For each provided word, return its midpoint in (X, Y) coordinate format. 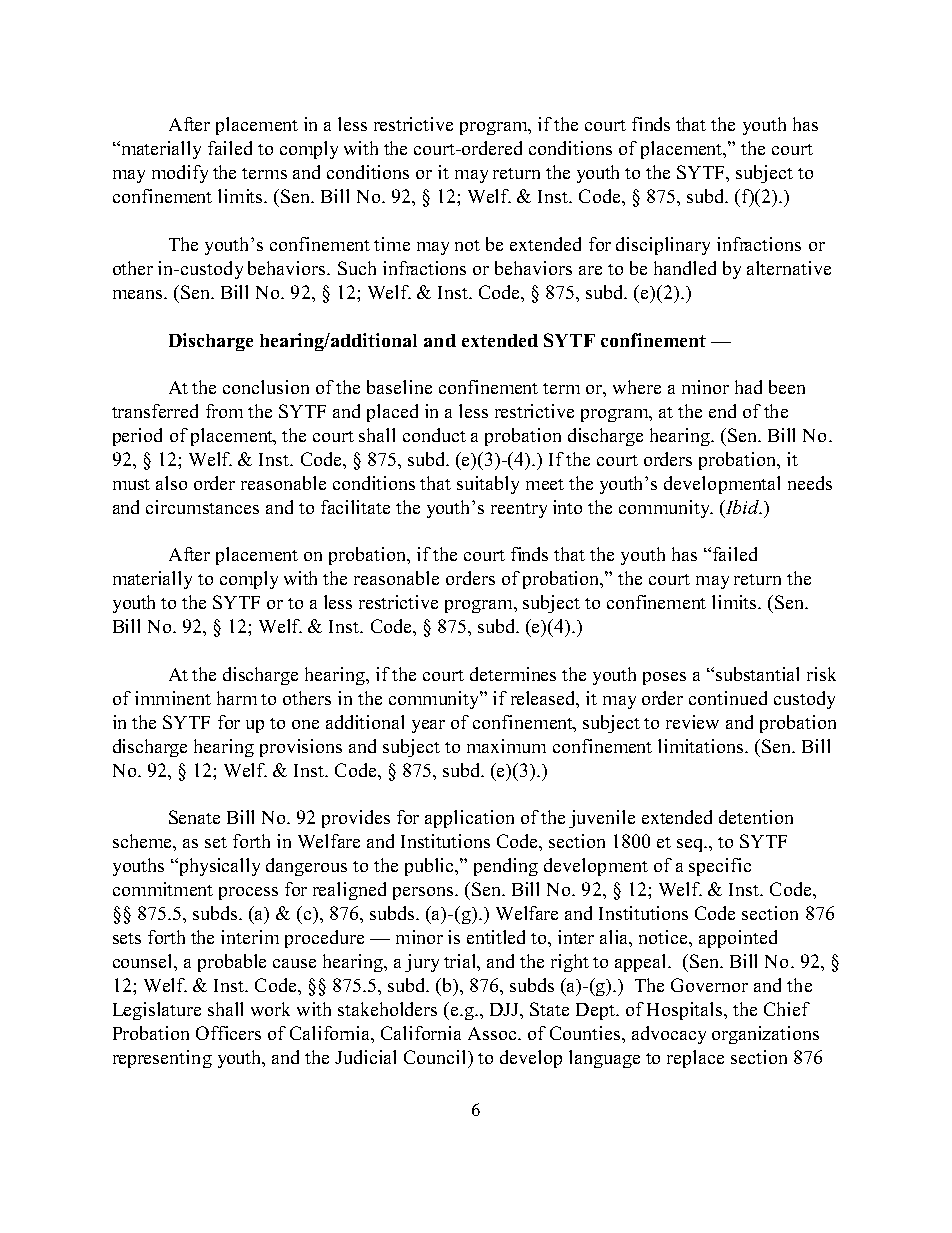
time (392, 244)
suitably (488, 485)
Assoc (493, 1033)
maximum (506, 746)
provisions (301, 748)
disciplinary (663, 246)
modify (180, 174)
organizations (765, 1035)
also (171, 483)
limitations (702, 746)
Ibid (742, 507)
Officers (228, 1033)
